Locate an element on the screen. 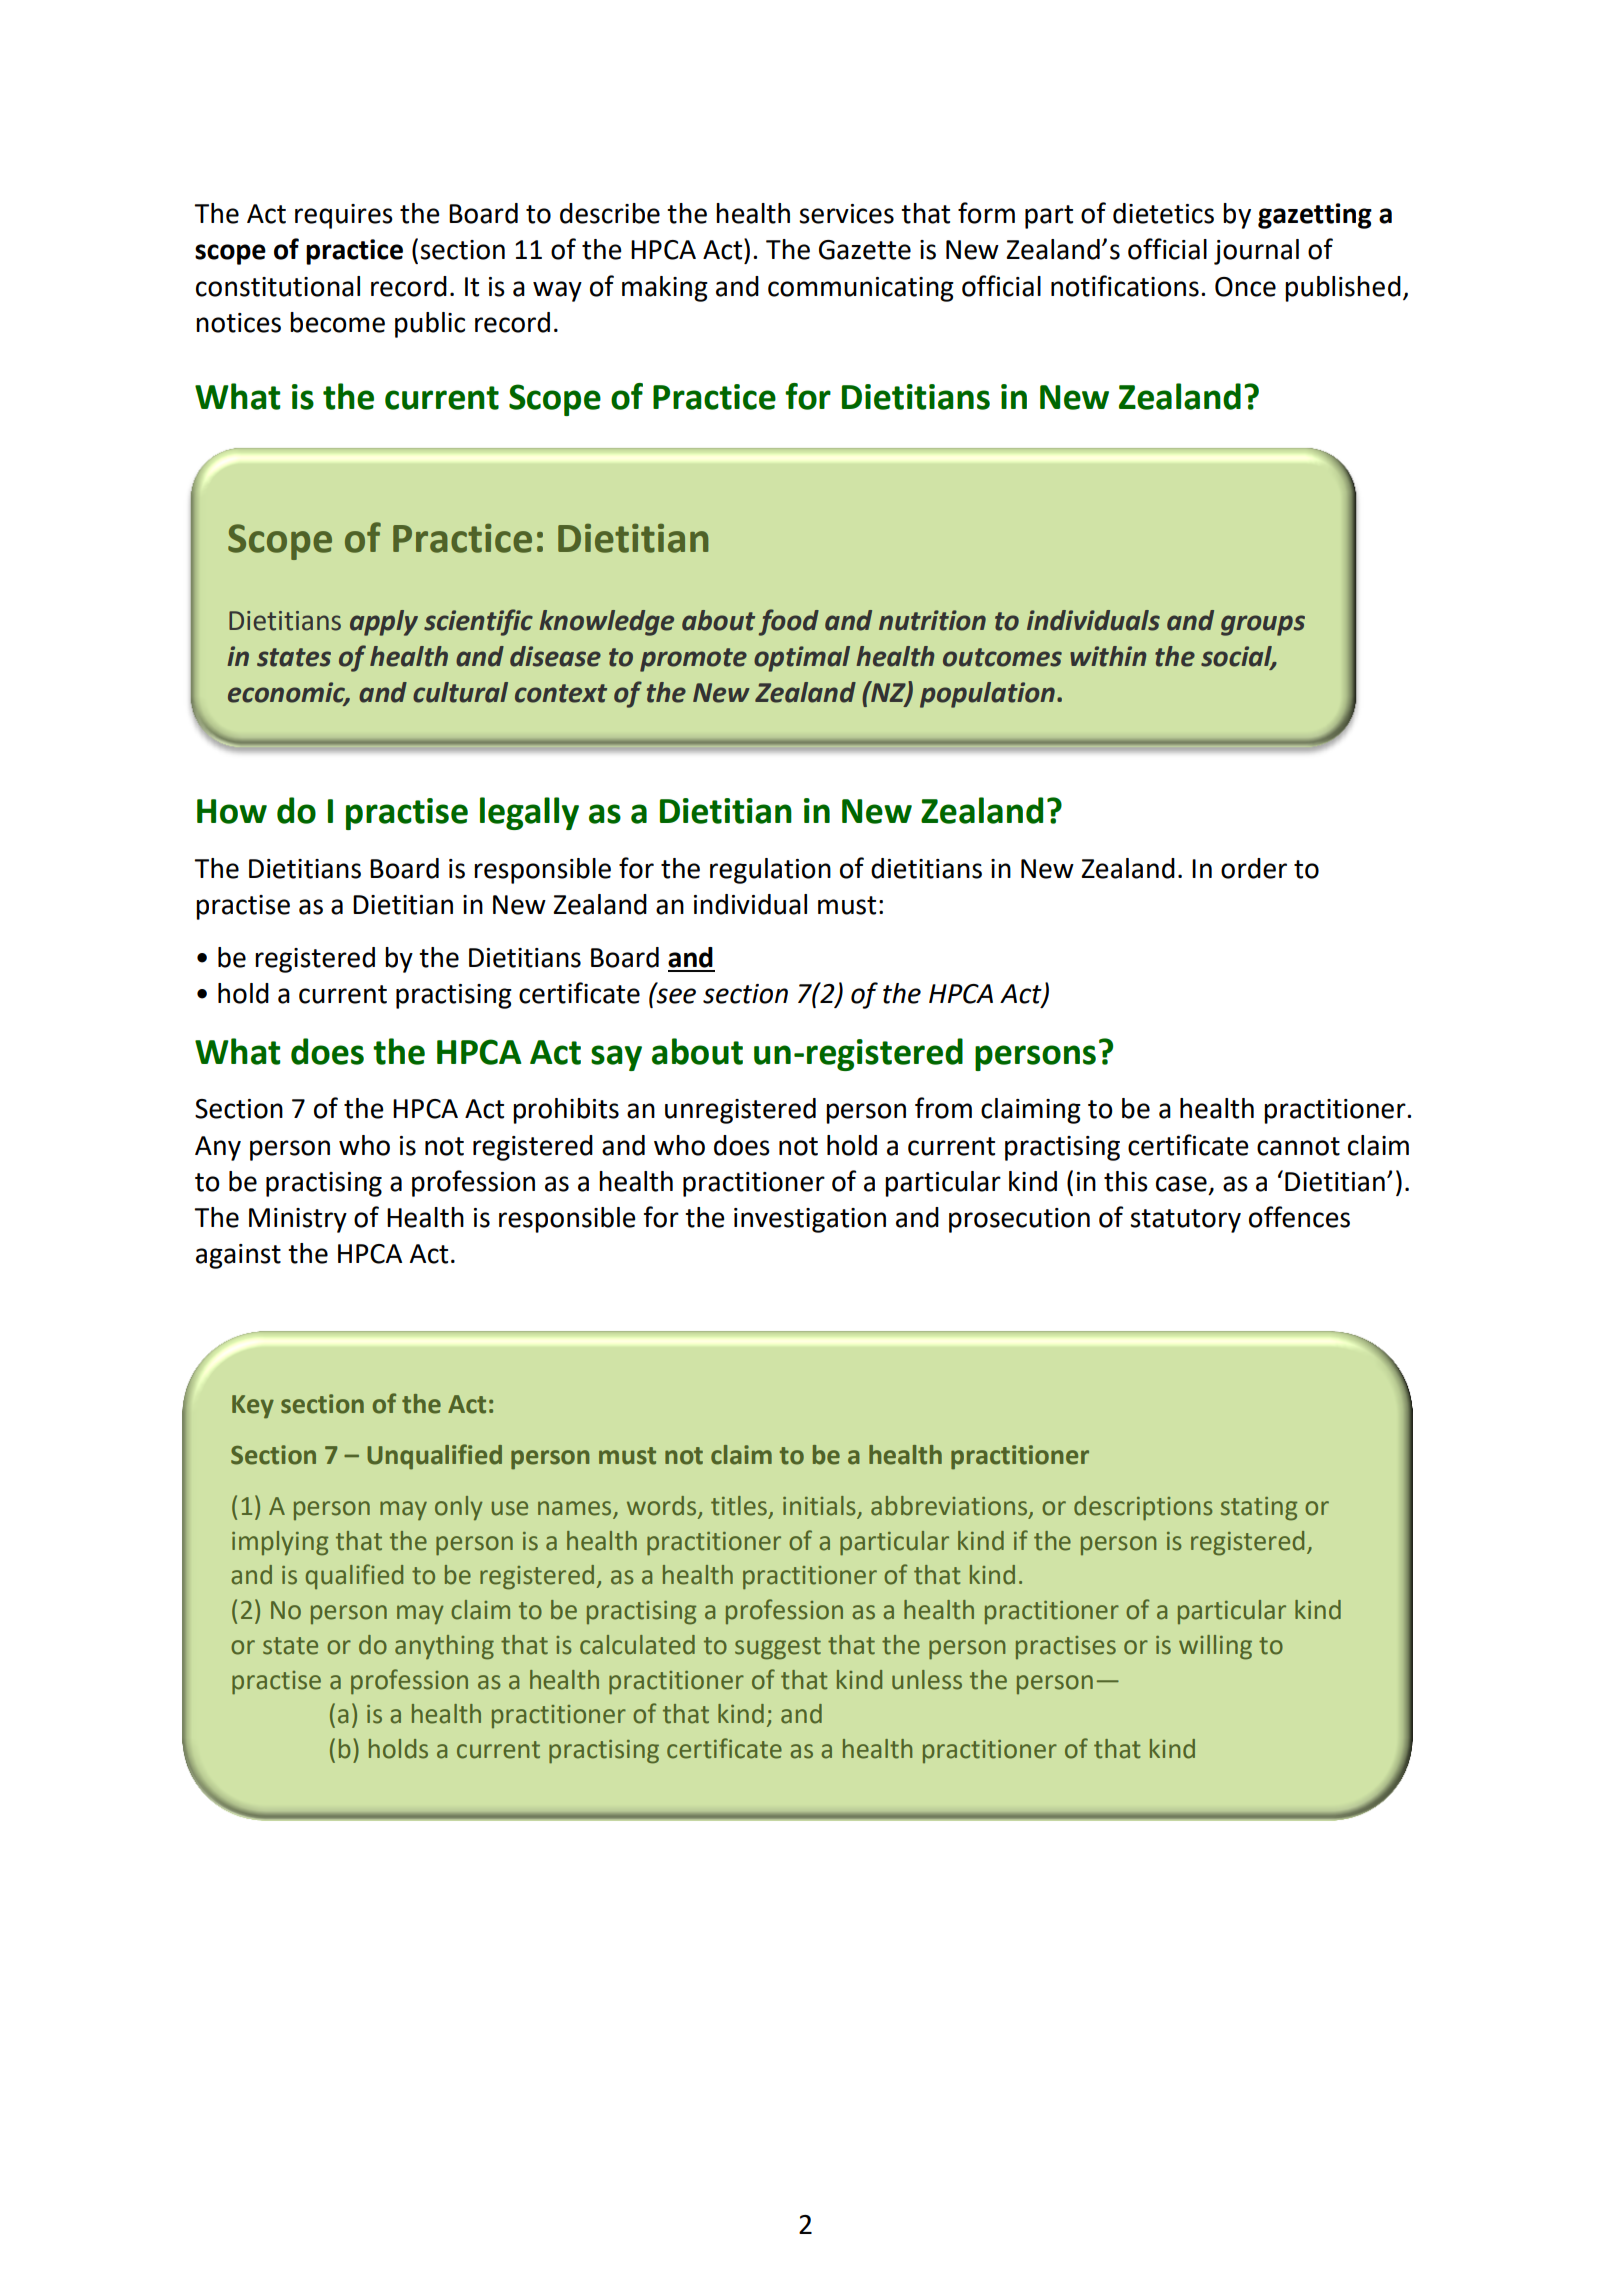 The image size is (1611, 2279). willing is located at coordinates (1215, 1647).
